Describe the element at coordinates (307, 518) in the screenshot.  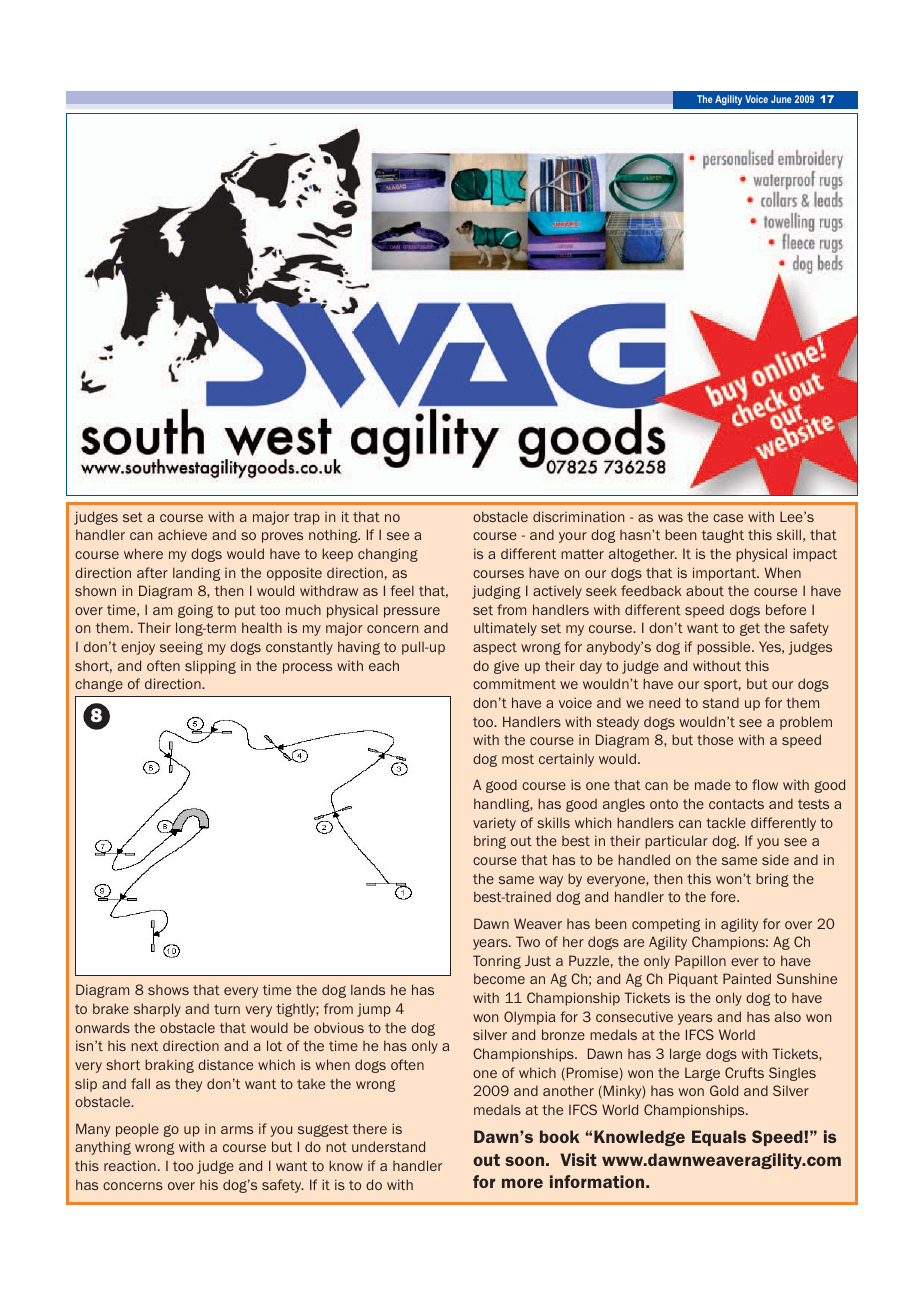
I see `trap` at that location.
